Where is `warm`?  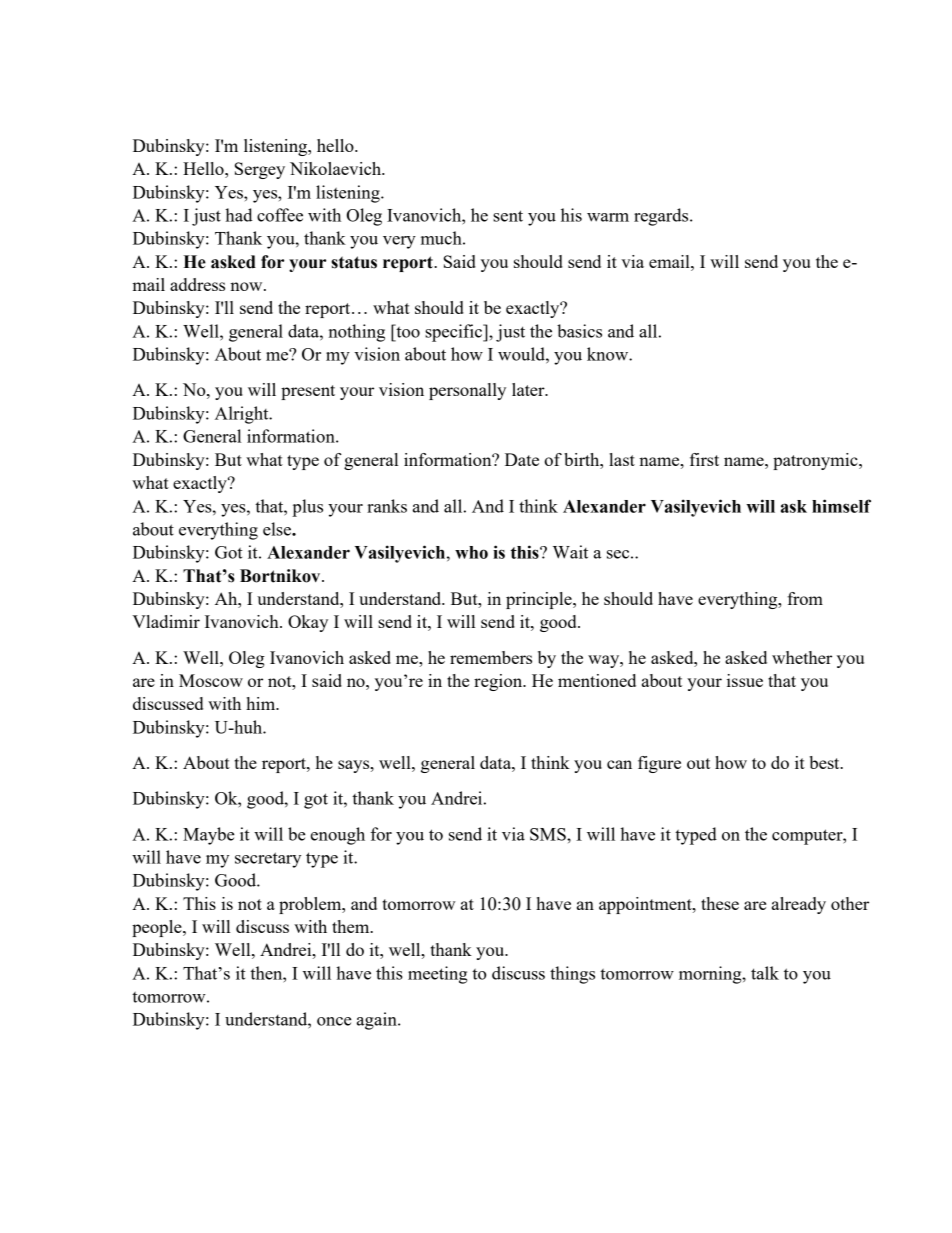 warm is located at coordinates (608, 217).
